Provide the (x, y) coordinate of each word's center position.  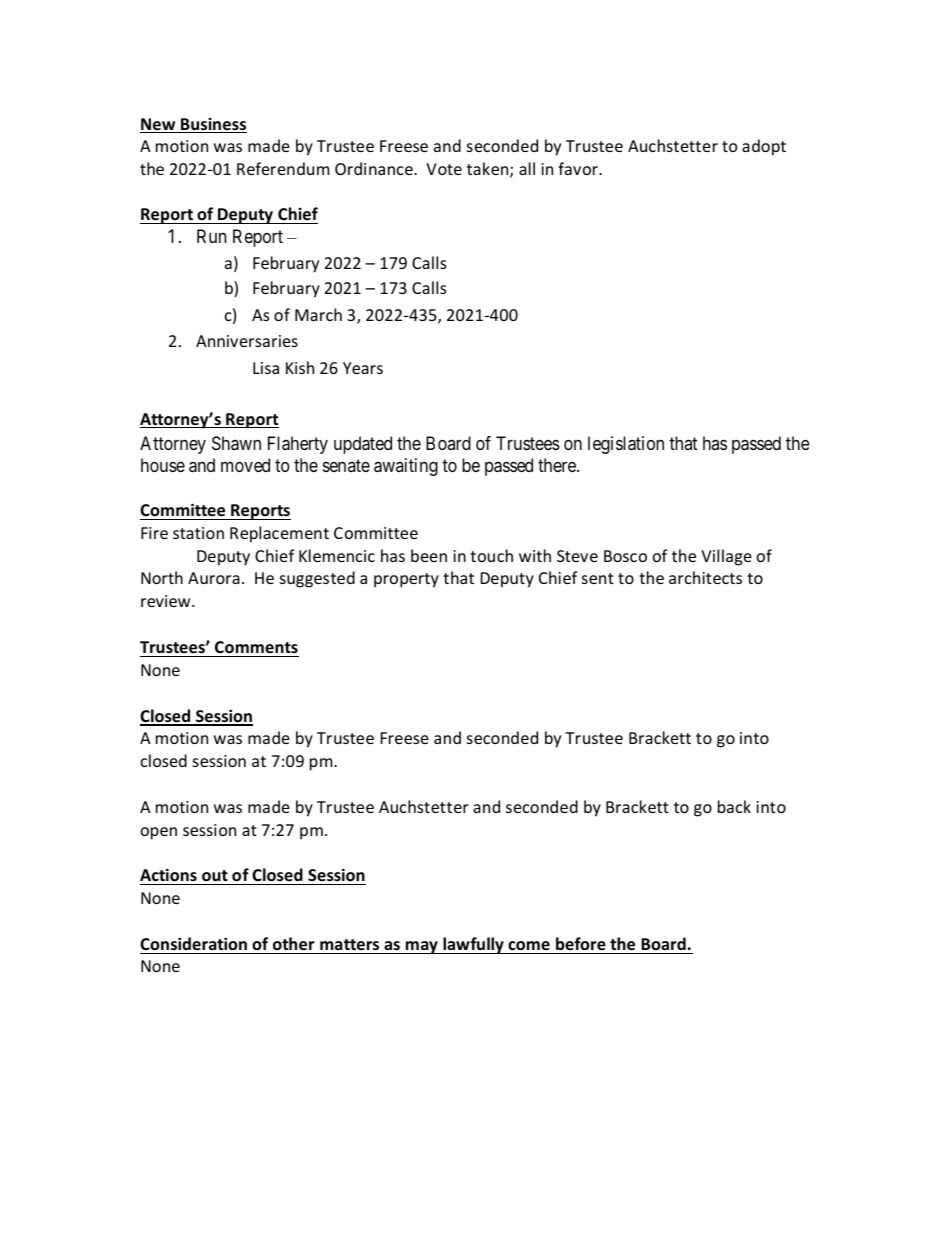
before (581, 943)
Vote (444, 169)
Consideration (193, 943)
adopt (764, 147)
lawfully (473, 945)
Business (213, 125)
